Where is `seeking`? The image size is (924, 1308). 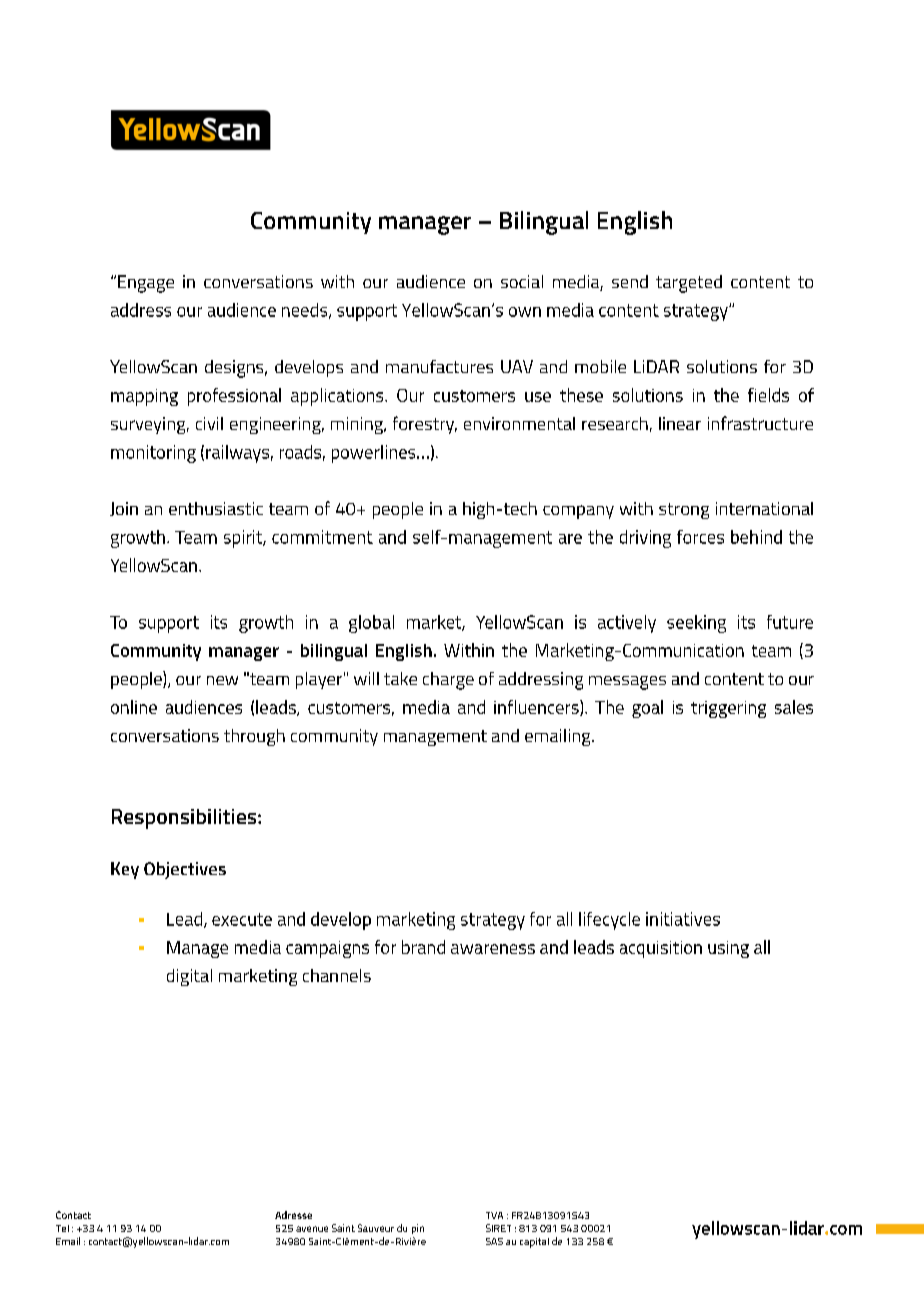
seeking is located at coordinates (696, 624).
